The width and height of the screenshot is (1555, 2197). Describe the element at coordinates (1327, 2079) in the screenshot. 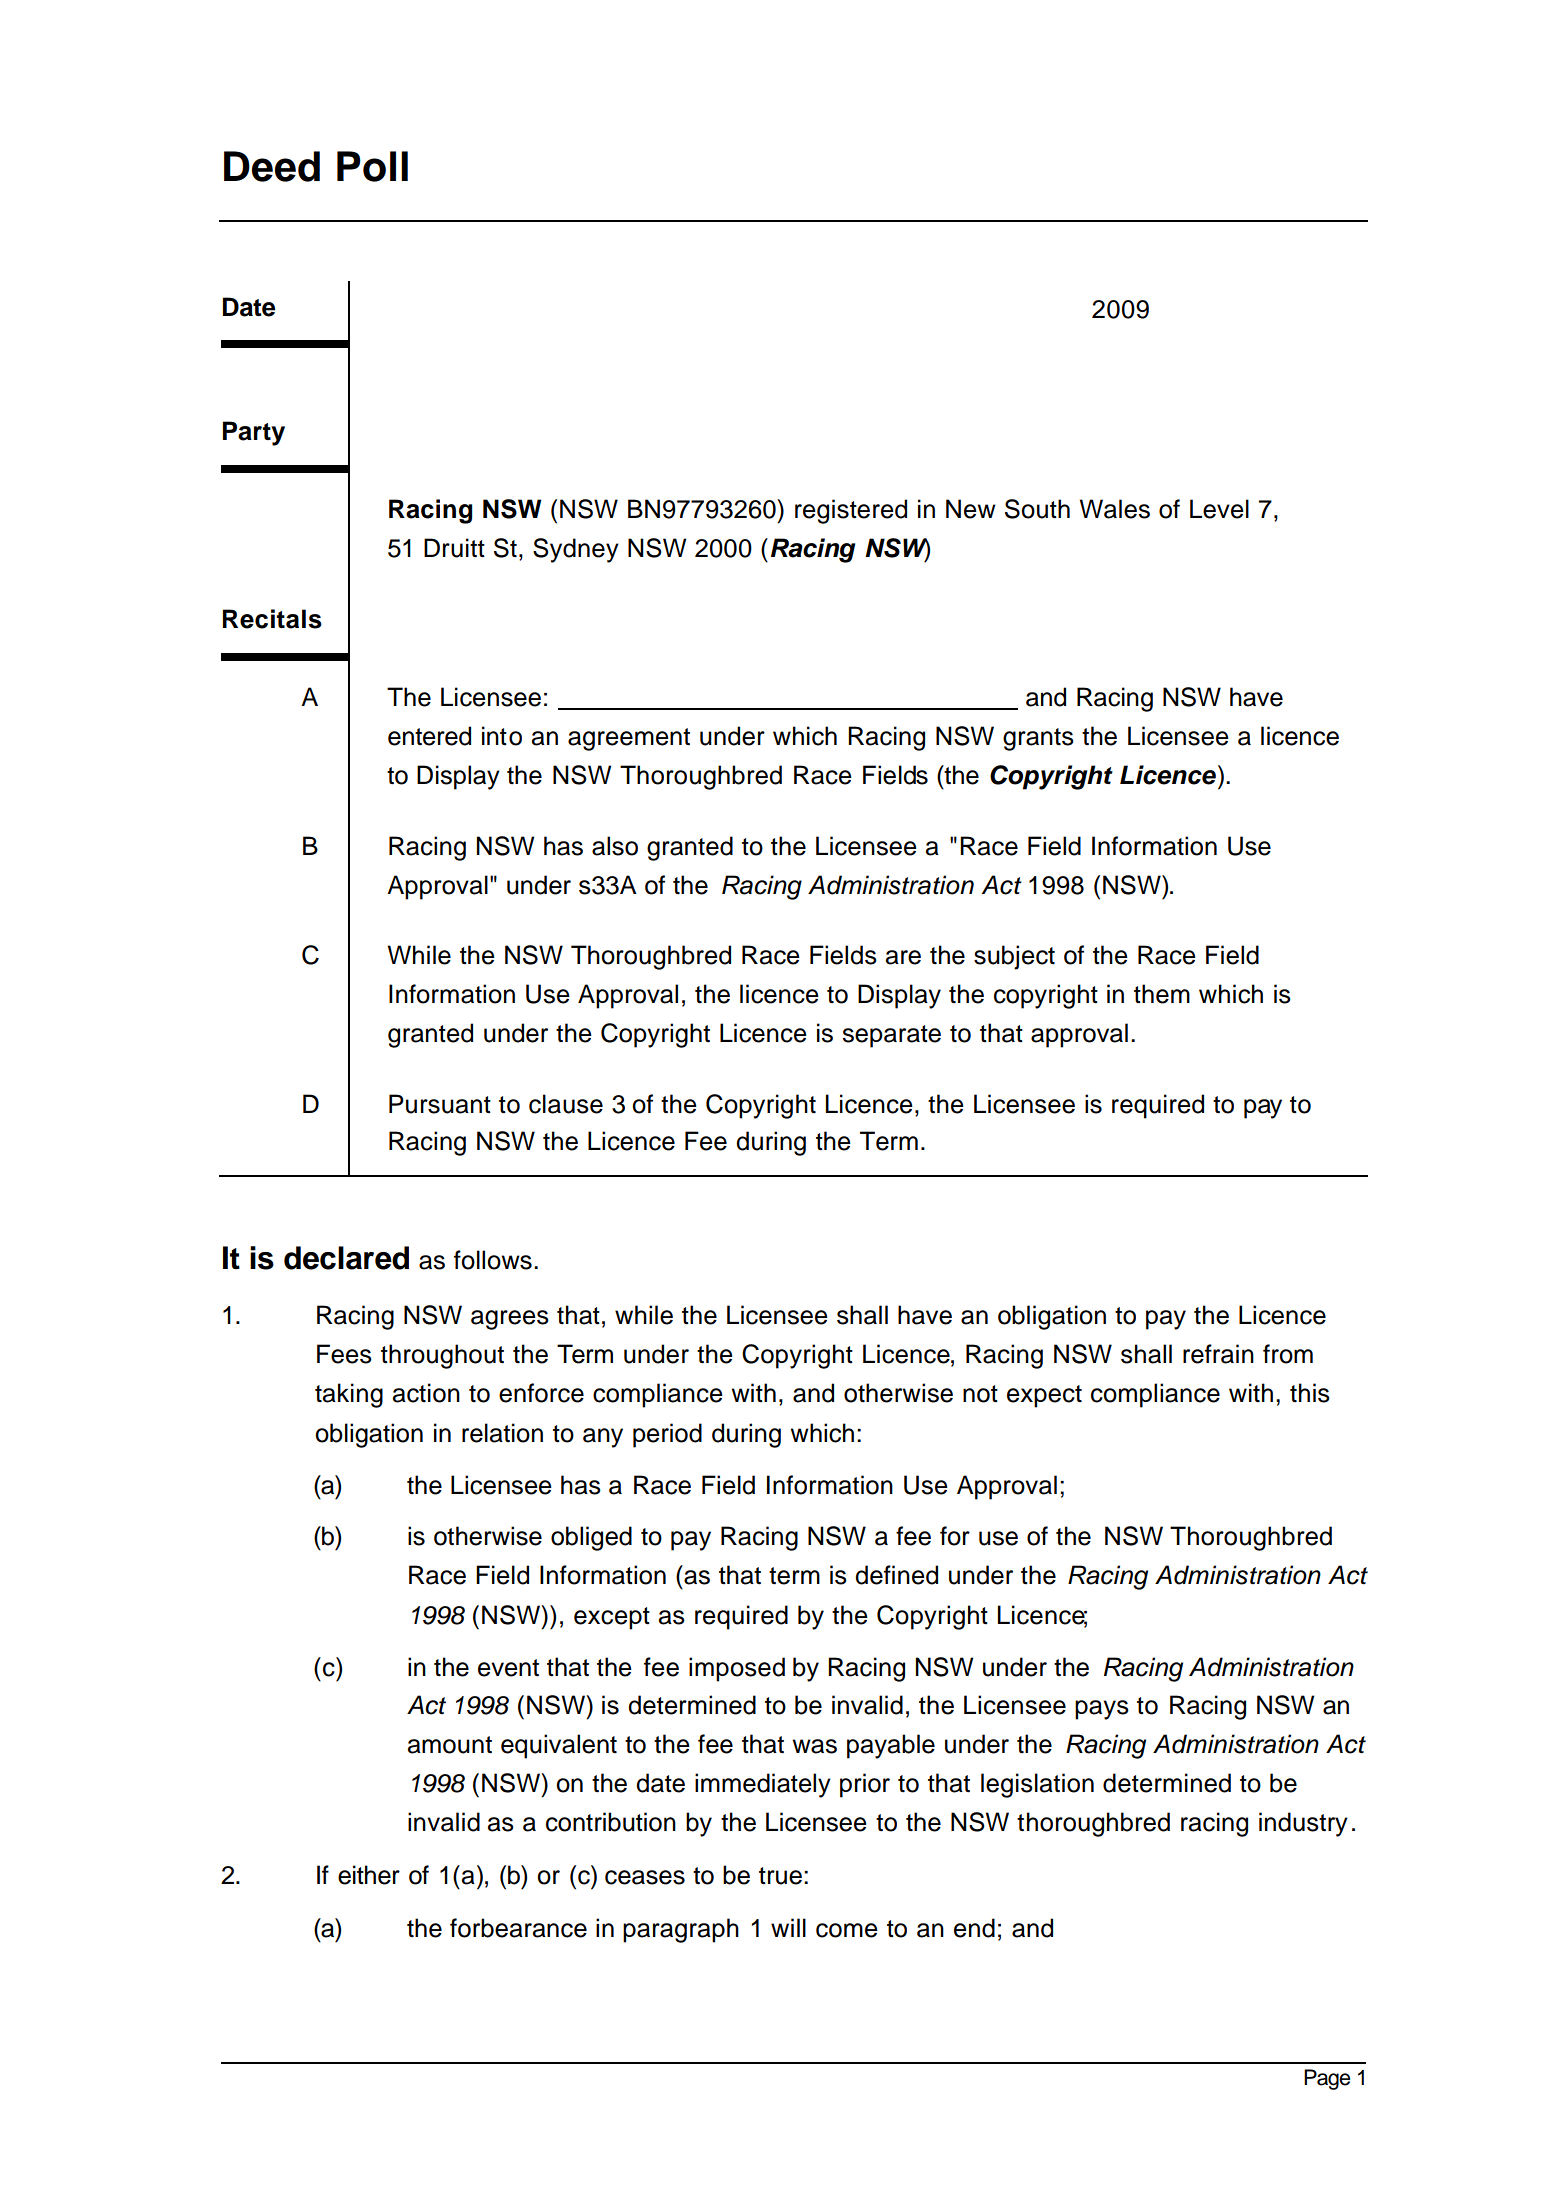

I see `Page` at that location.
